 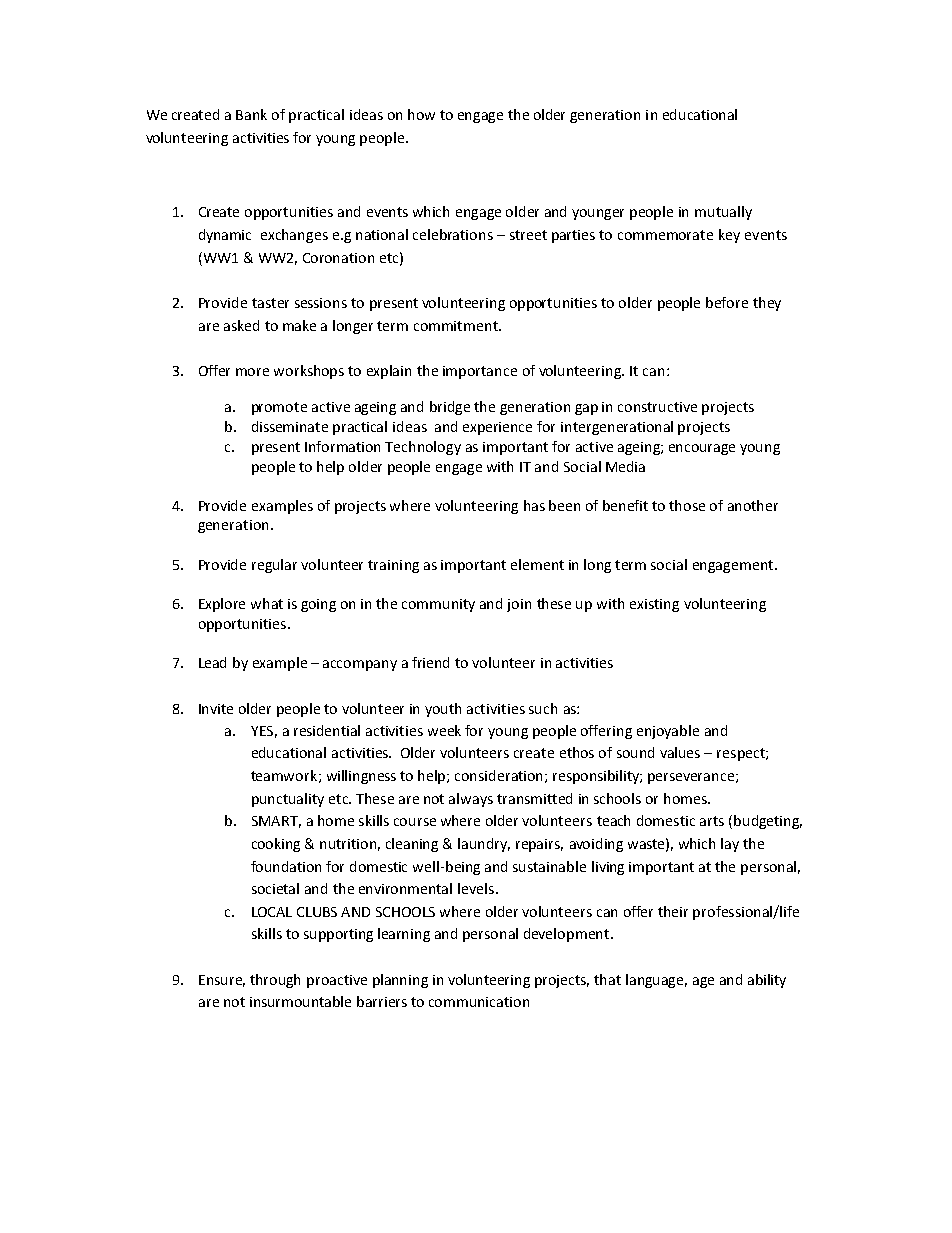 I want to click on mutually, so click(x=723, y=213).
